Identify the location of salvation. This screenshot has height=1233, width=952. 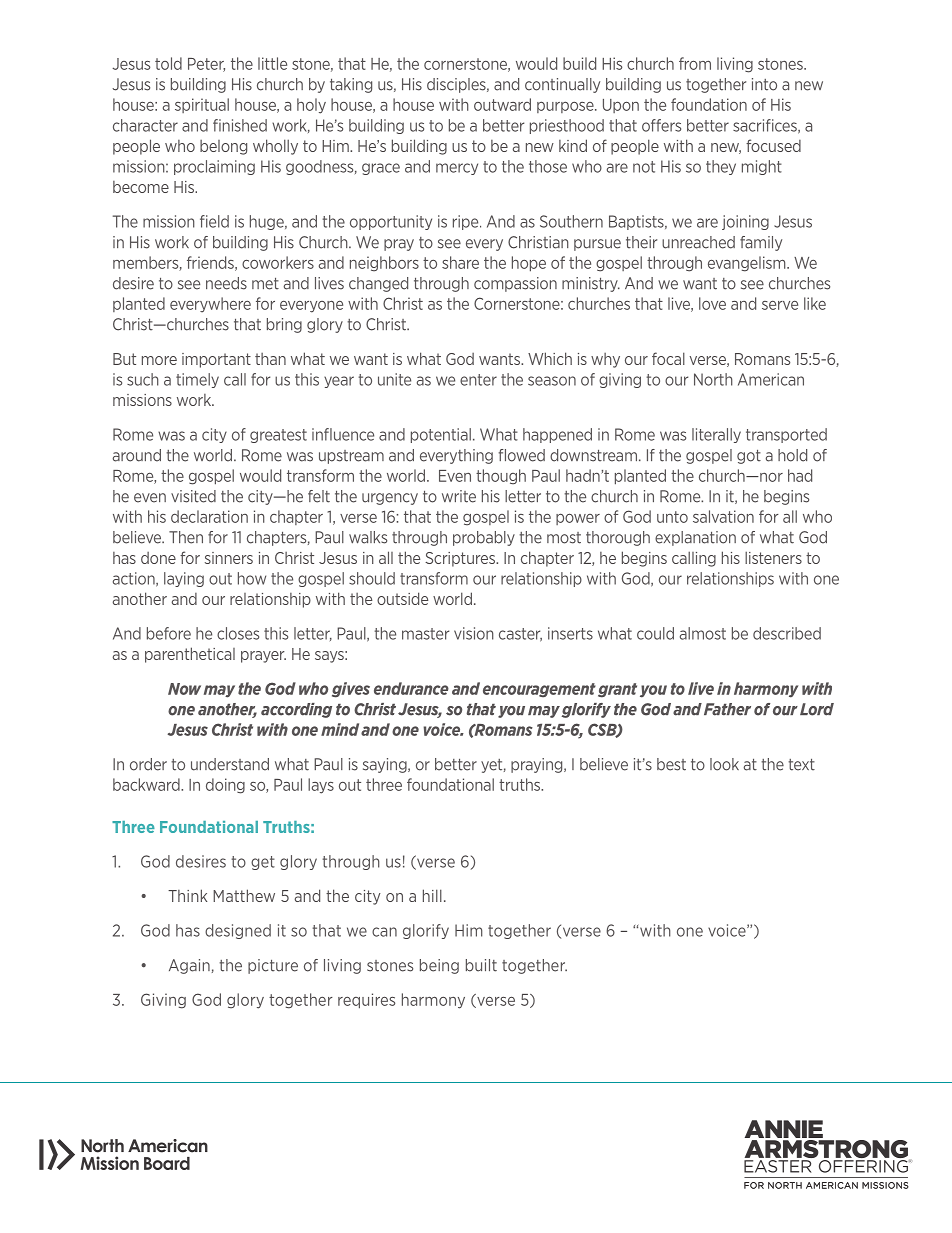
(723, 516).
